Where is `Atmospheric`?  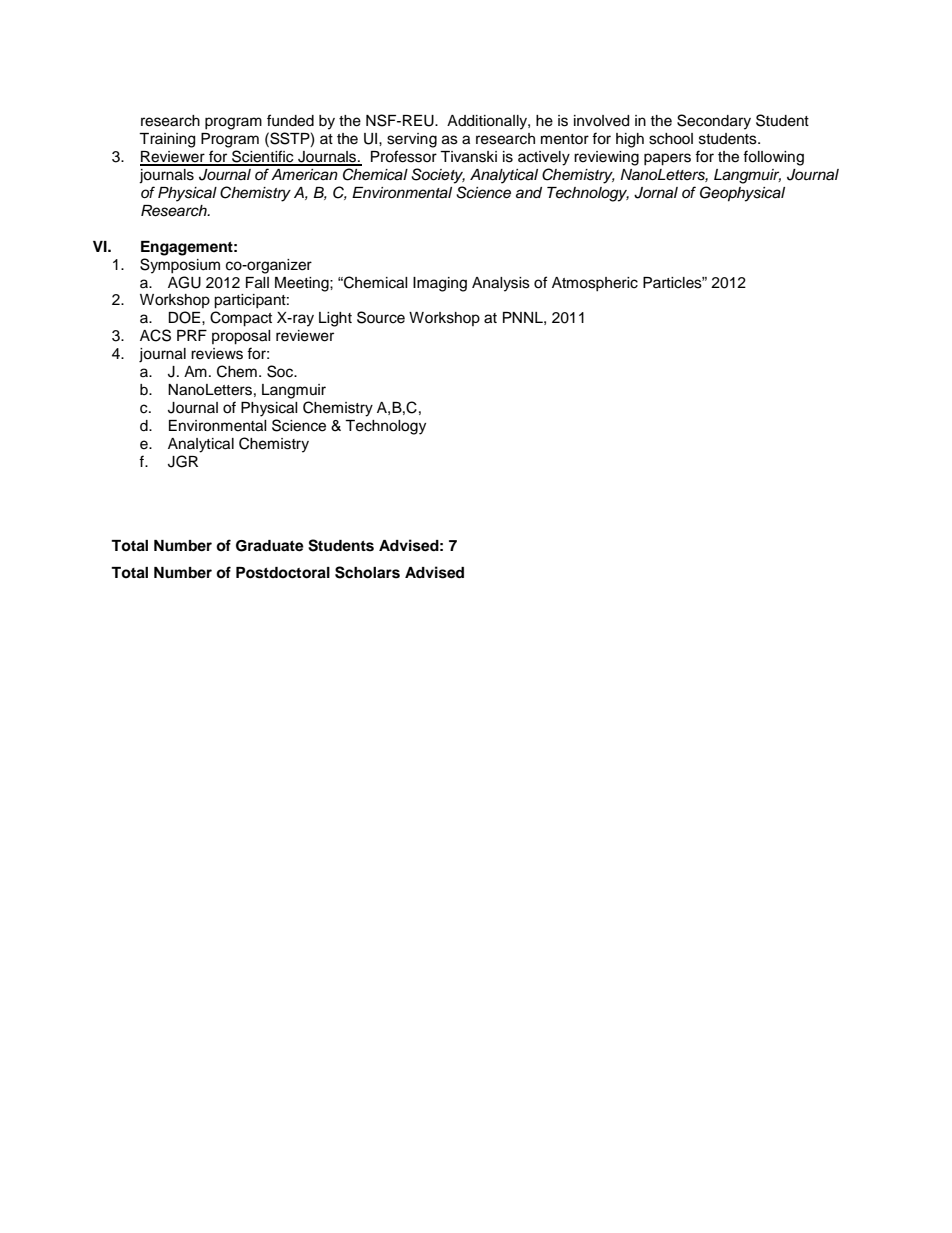 Atmospheric is located at coordinates (595, 284).
